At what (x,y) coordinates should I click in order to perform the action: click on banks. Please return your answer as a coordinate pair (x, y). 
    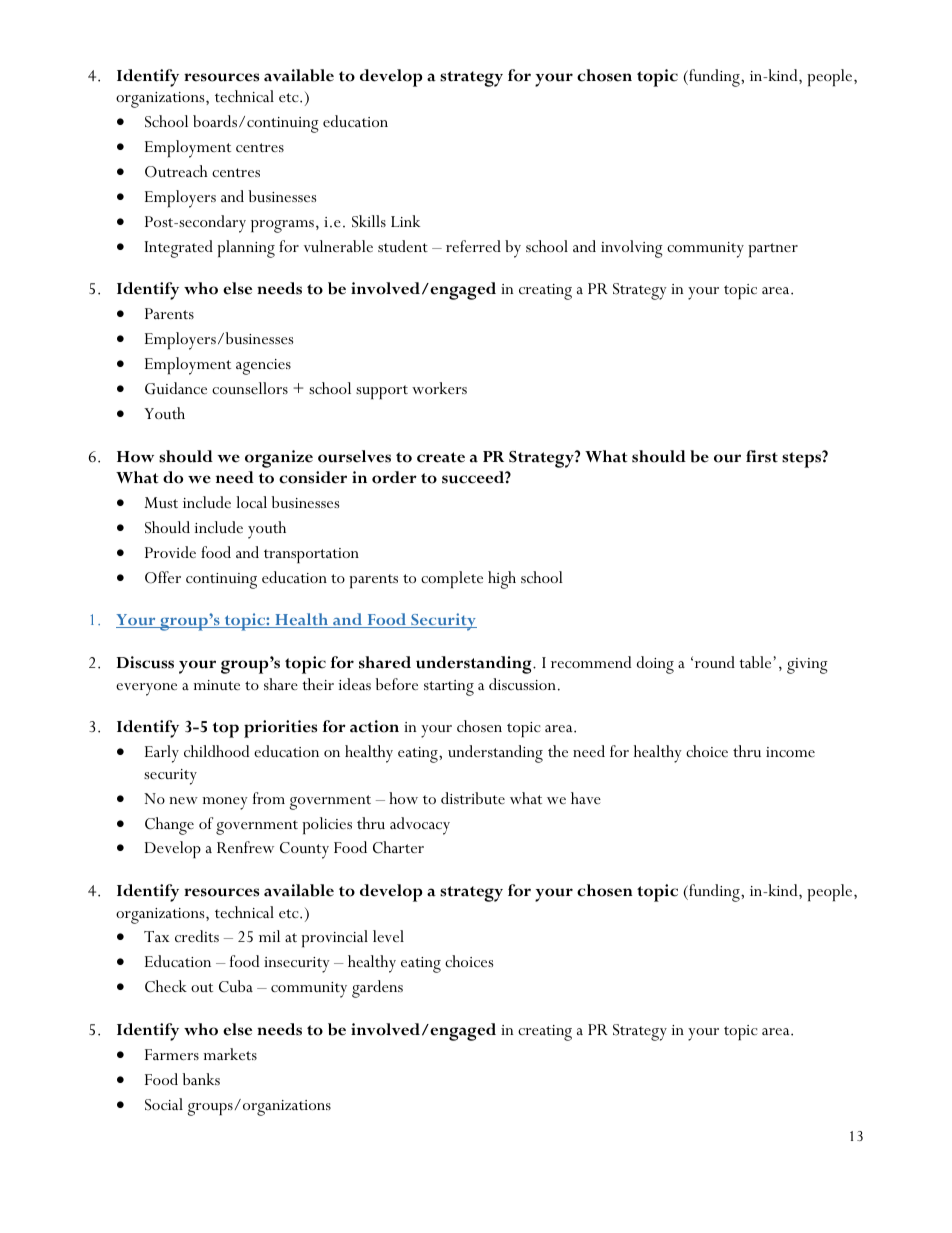
    Looking at the image, I should click on (201, 1079).
